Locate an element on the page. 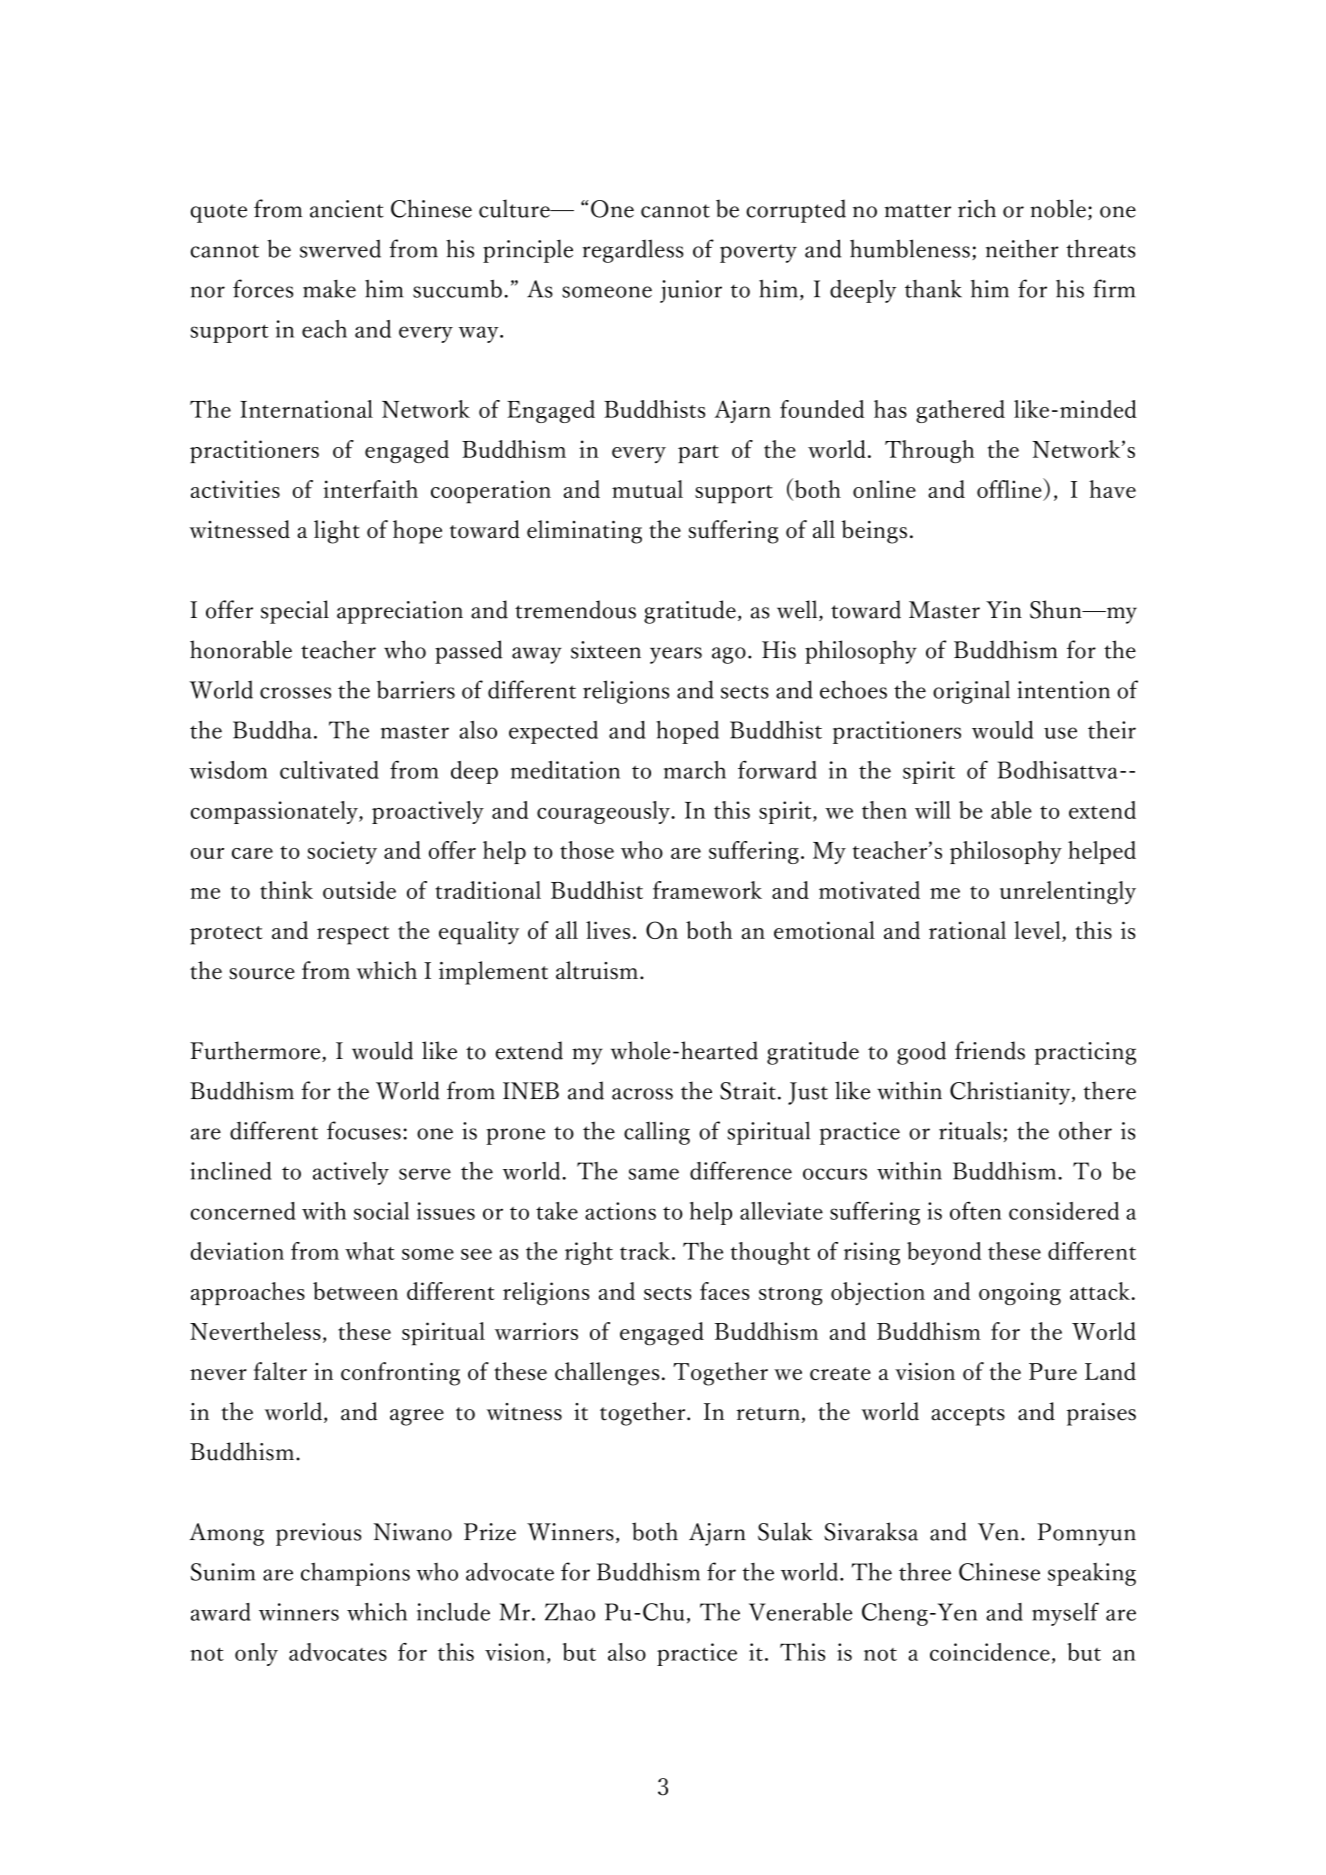 This image has height=1875, width=1326. Zhao is located at coordinates (570, 1612).
